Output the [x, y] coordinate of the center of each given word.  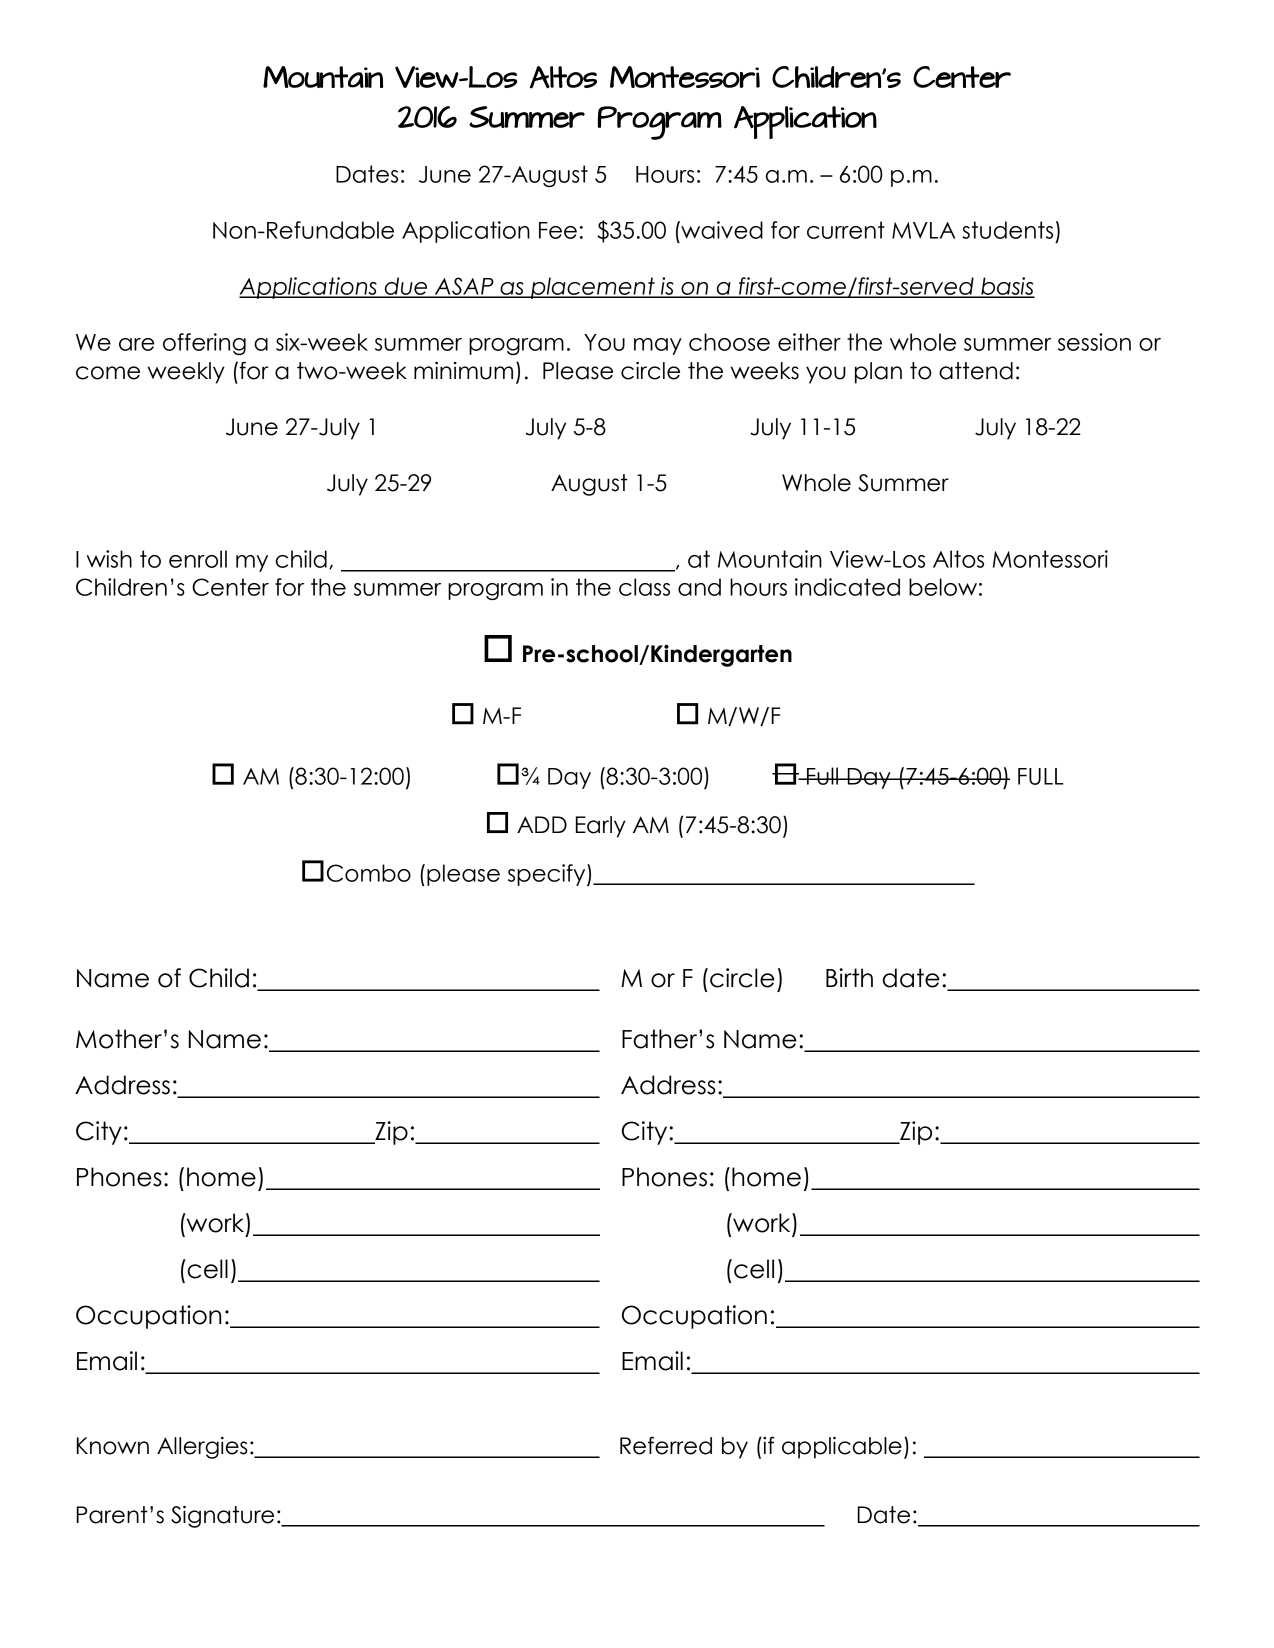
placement [593, 288]
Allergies [202, 1448]
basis [1007, 287]
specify [548, 875]
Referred [666, 1445]
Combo [369, 873]
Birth [849, 977]
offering [204, 344]
